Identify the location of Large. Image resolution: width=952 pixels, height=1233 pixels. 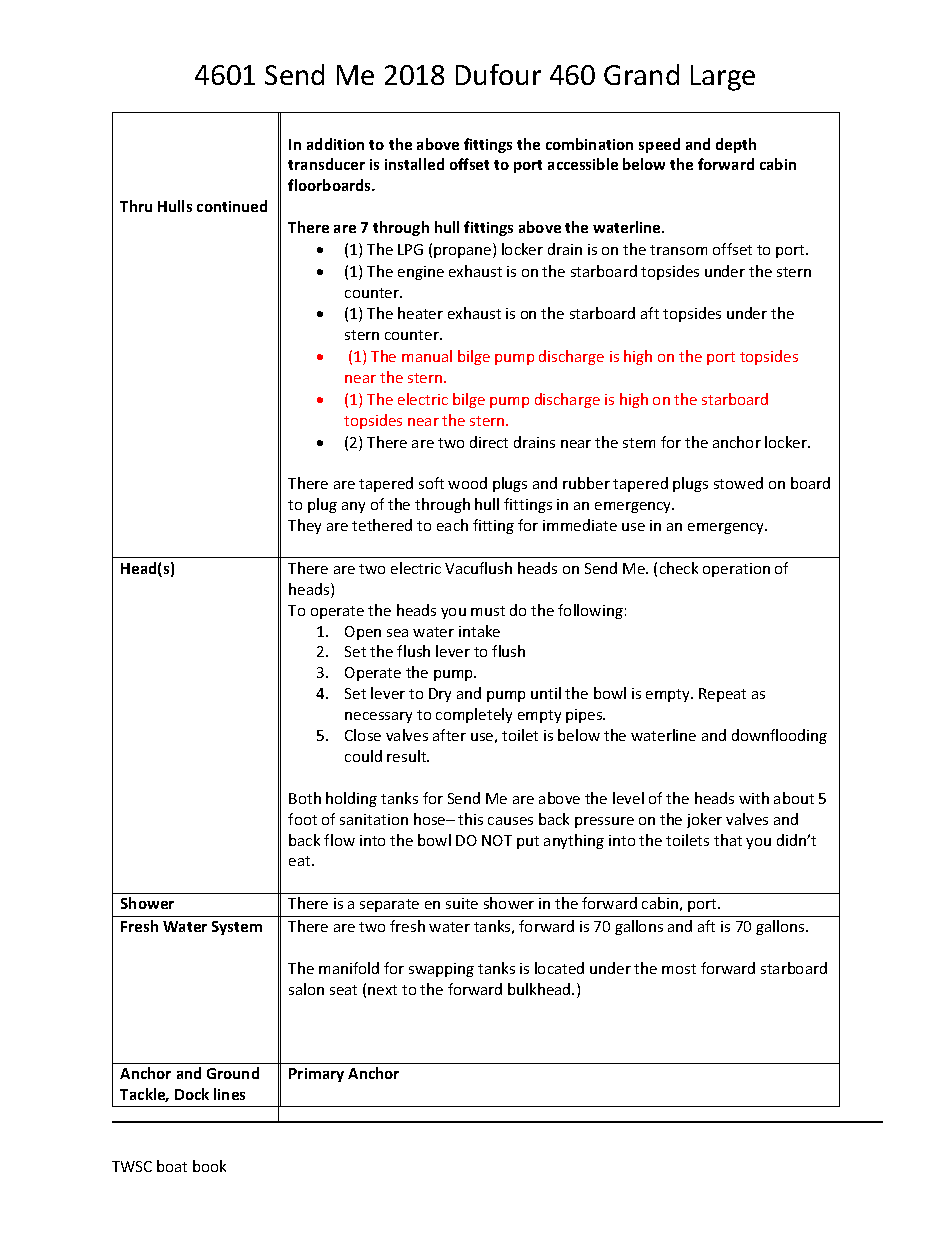
(723, 78).
